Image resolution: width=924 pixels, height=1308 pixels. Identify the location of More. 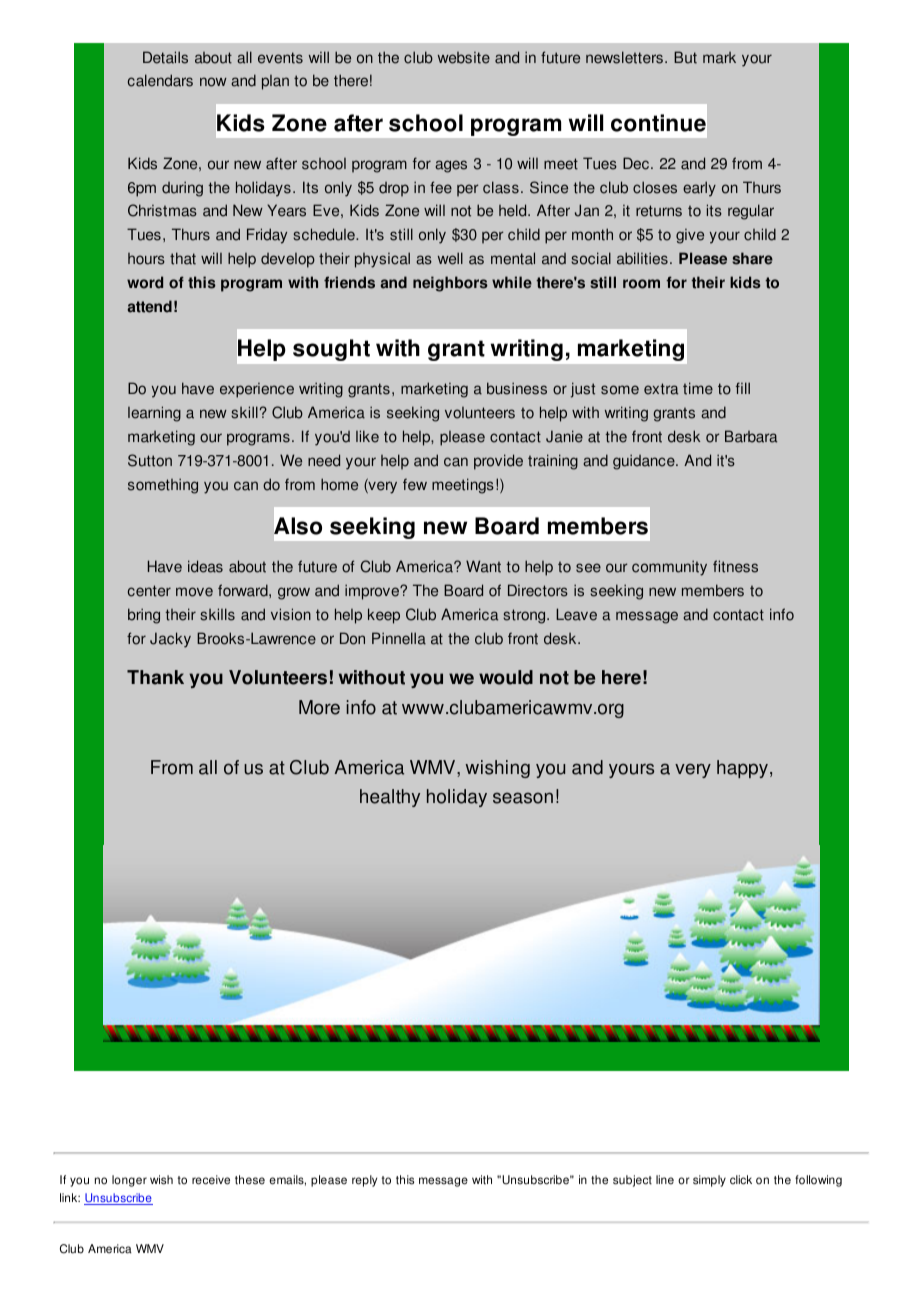
(319, 707).
